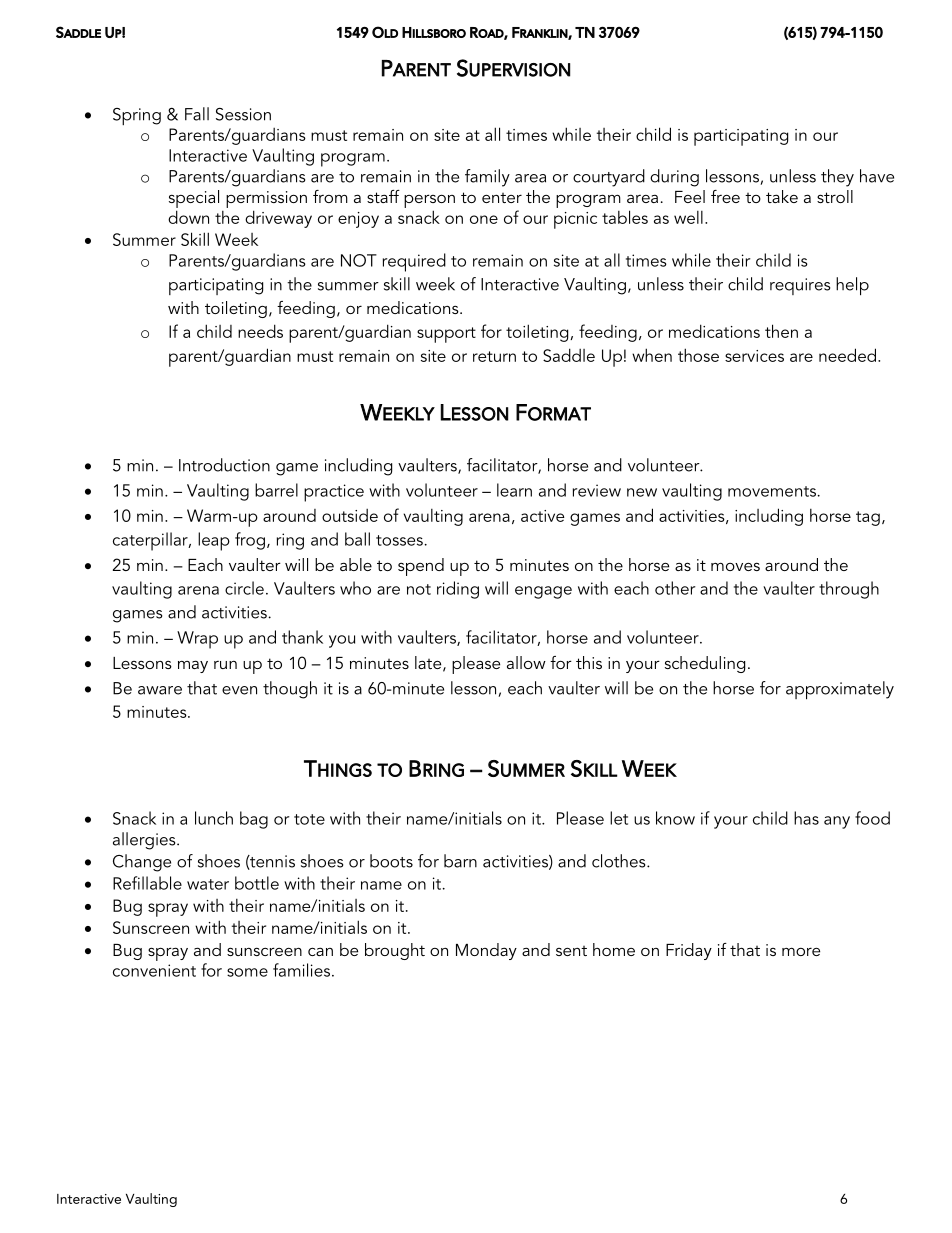  I want to click on leap, so click(214, 541).
